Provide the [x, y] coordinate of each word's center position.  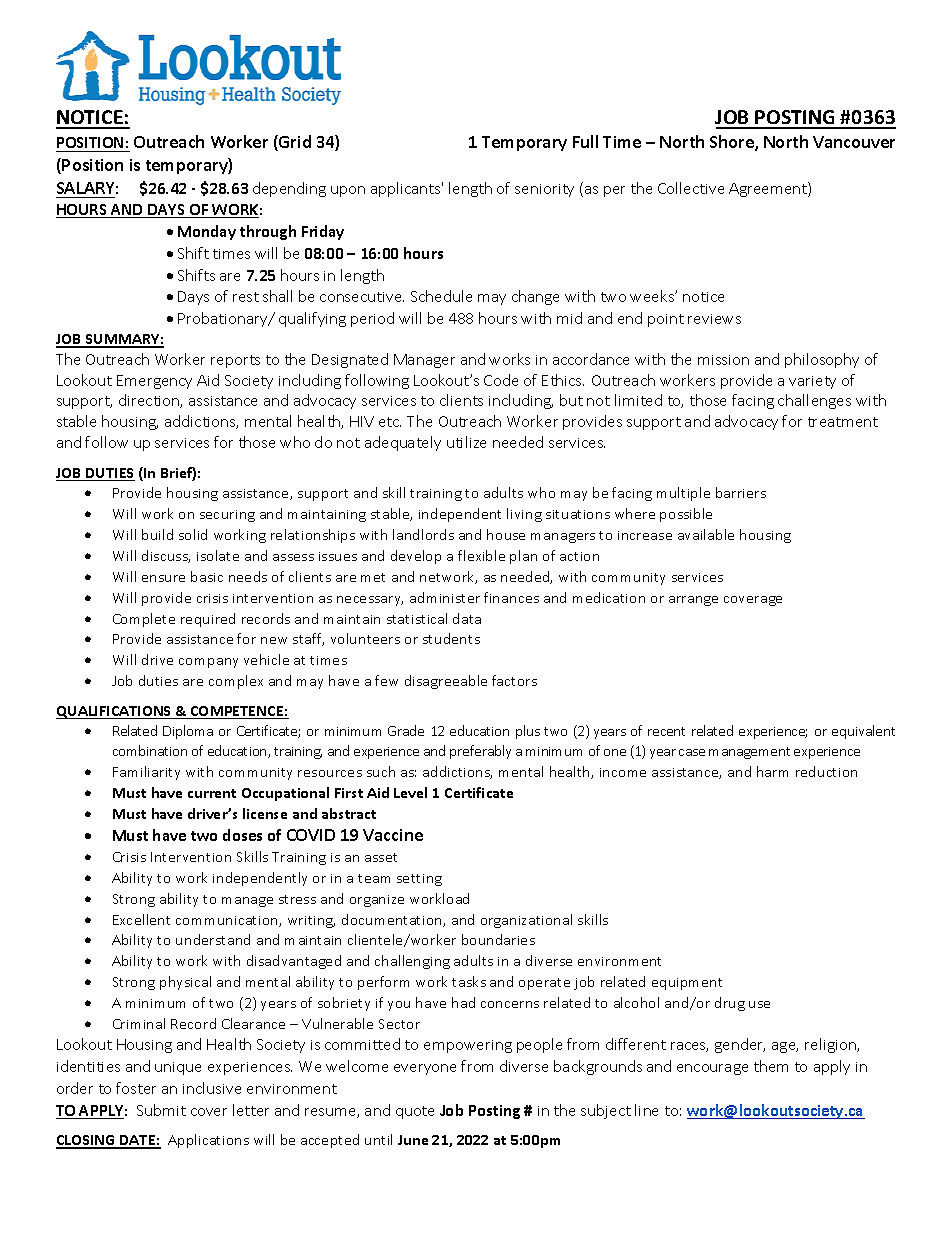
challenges [814, 401]
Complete [144, 620]
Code [501, 380]
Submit [161, 1110]
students [451, 638]
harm [772, 771]
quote [415, 1112]
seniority [544, 190]
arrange [693, 601]
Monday [207, 232]
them [771, 1066]
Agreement [769, 189]
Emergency [154, 382]
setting [419, 880]
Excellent [141, 919]
